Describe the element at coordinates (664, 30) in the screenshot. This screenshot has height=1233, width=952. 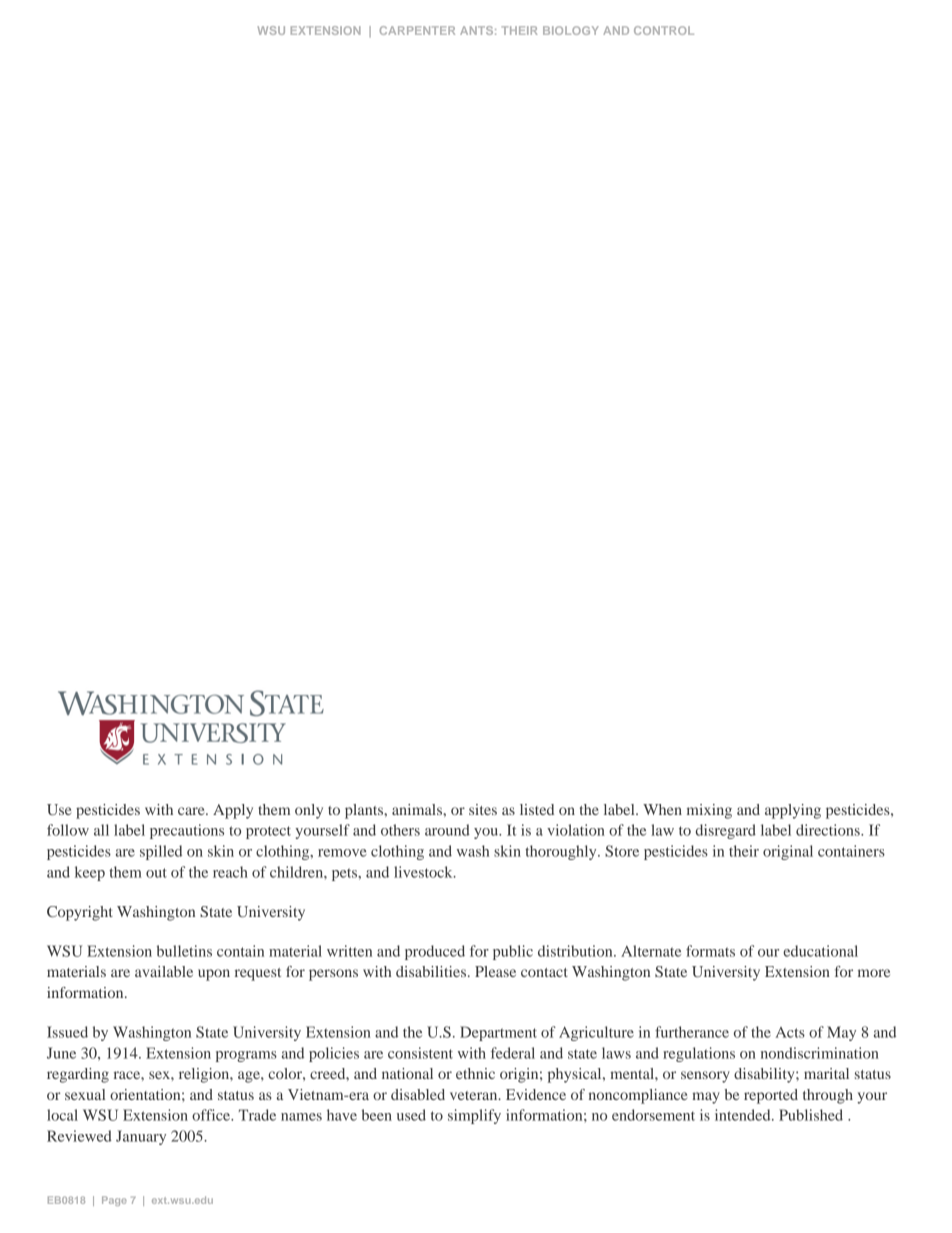
I see `CONTROL` at that location.
